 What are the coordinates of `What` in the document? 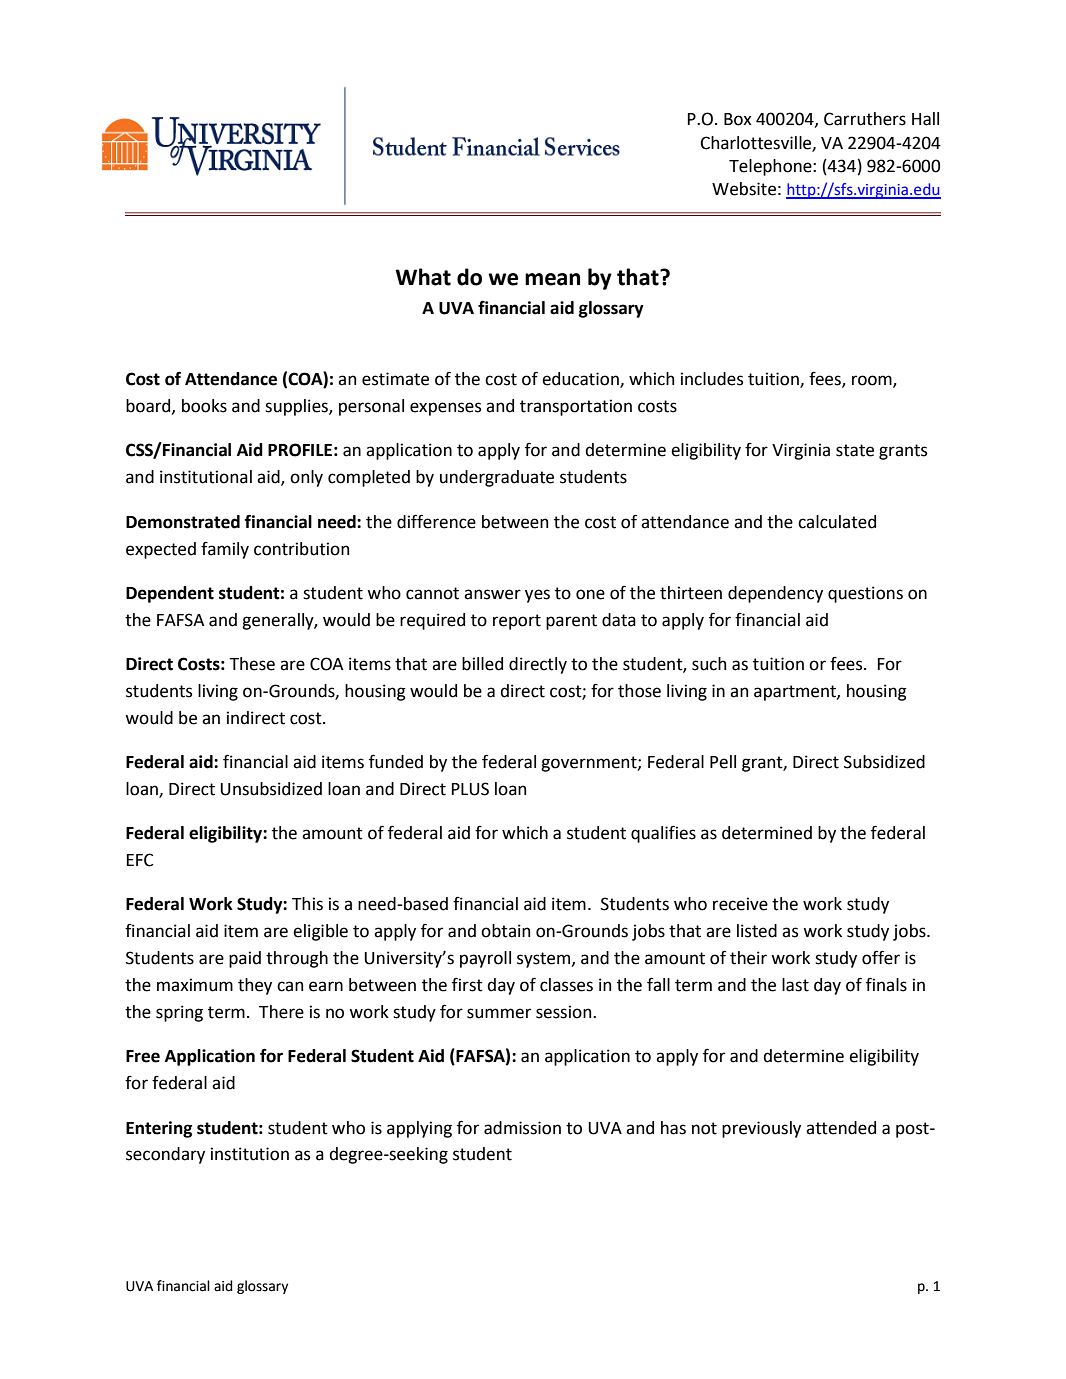 It's located at (423, 277).
